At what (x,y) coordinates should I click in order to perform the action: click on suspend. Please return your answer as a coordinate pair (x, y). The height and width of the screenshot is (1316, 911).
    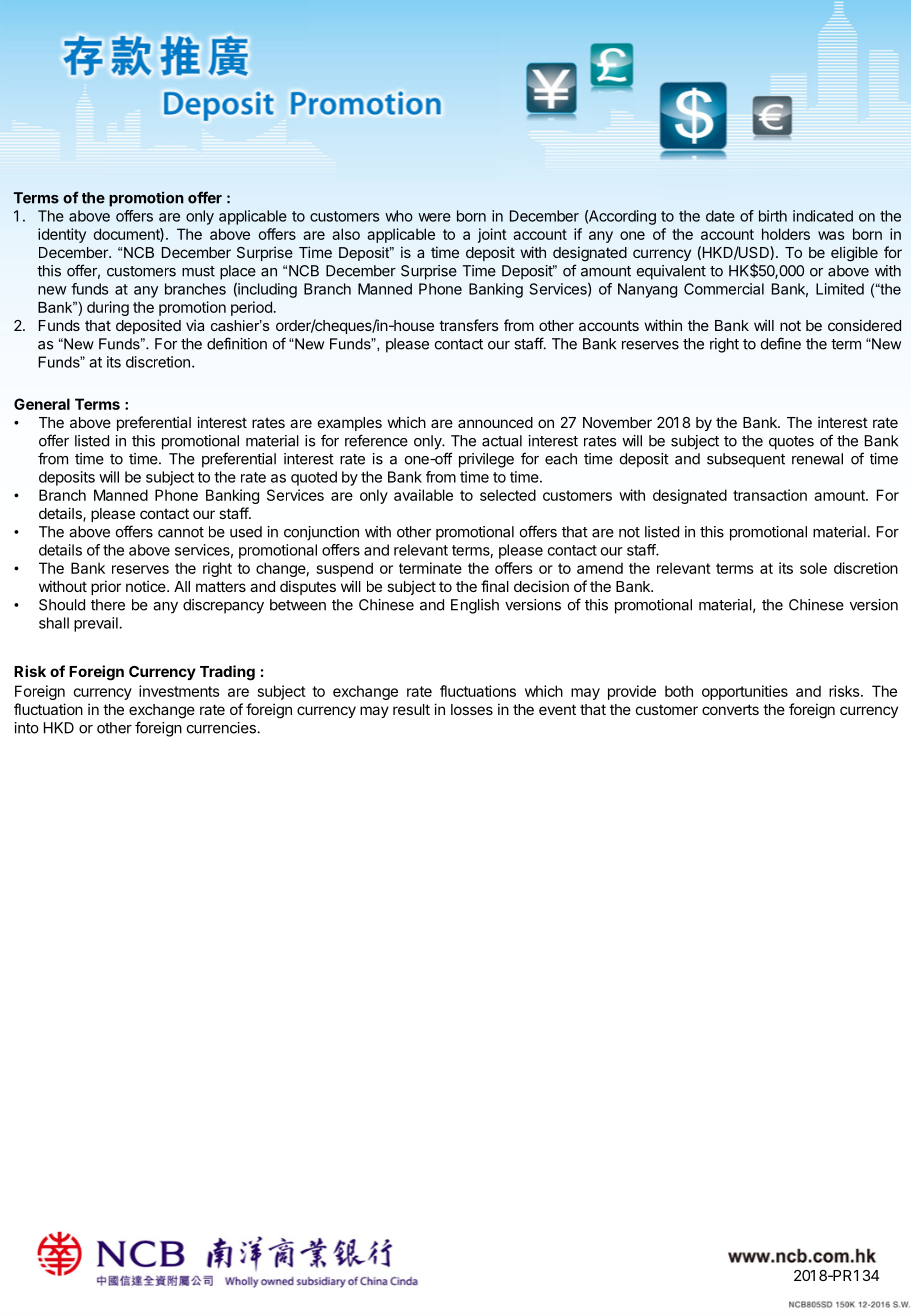
    Looking at the image, I should click on (345, 569).
